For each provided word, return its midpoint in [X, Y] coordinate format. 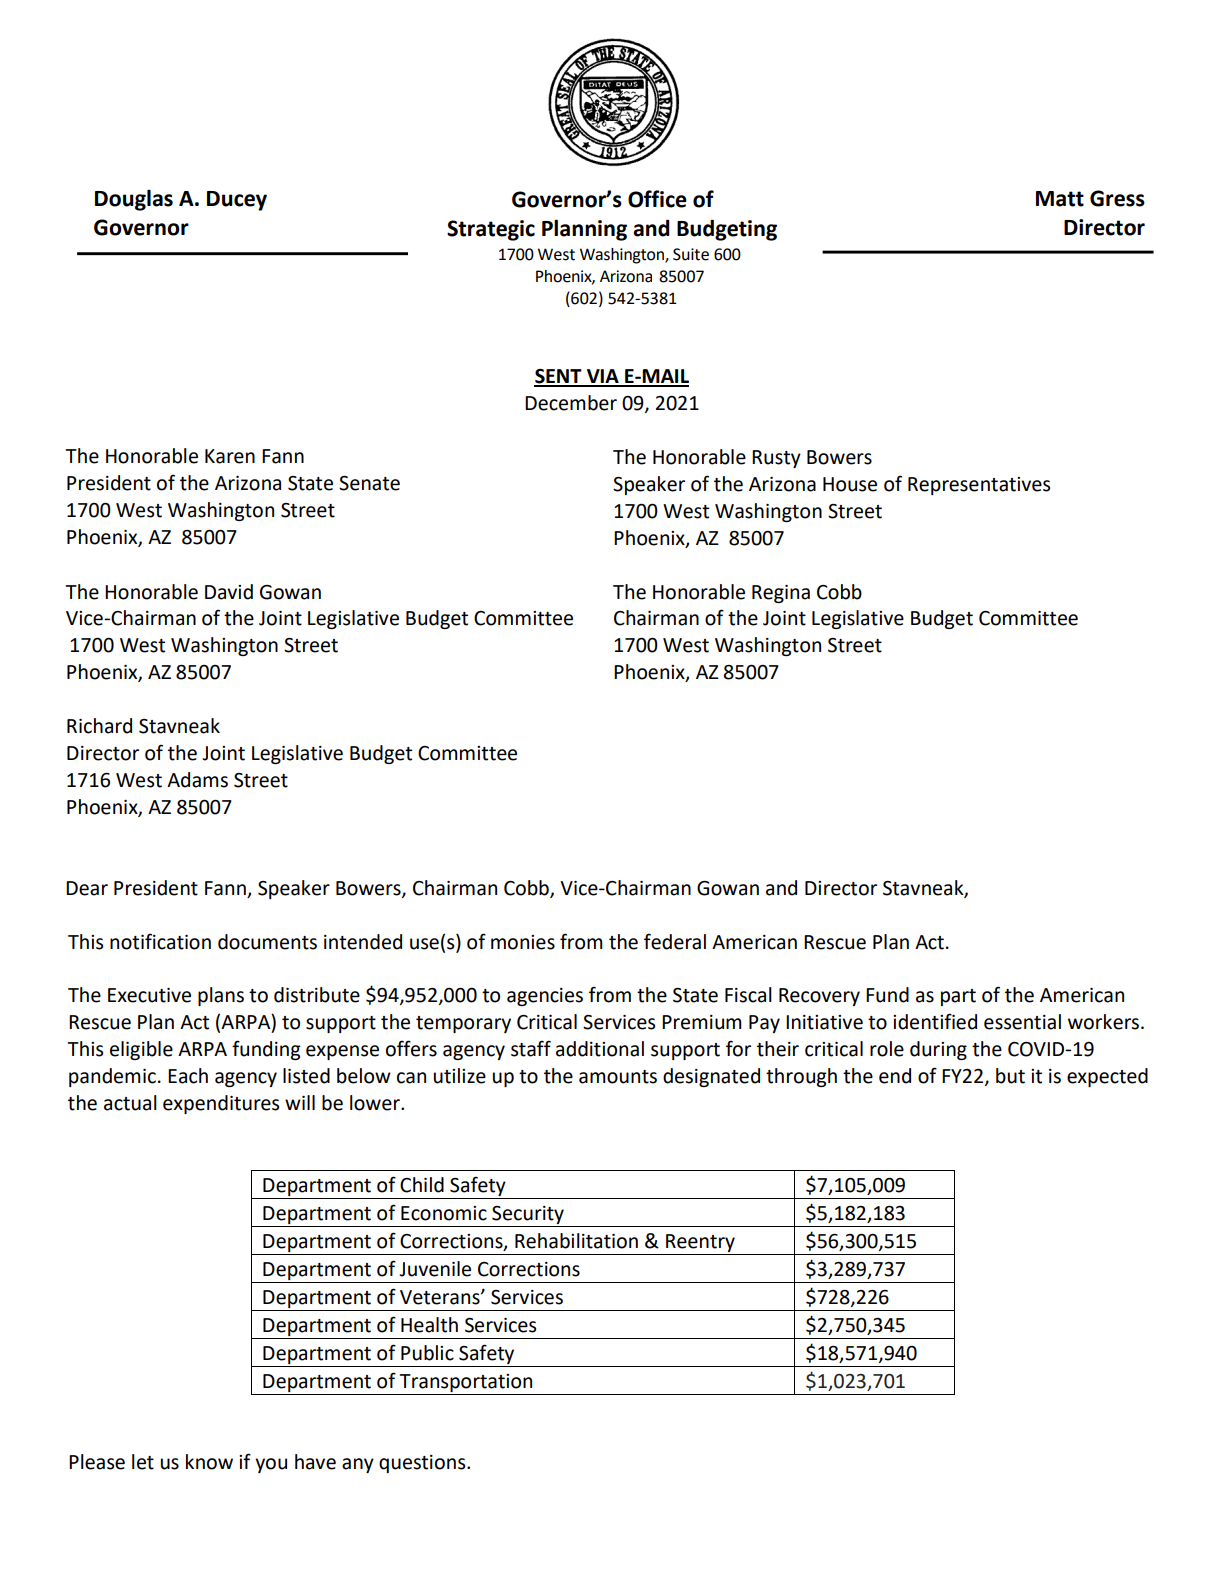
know [209, 1462]
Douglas [134, 200]
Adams [197, 780]
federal [675, 941]
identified [935, 1021]
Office [657, 199]
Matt [1060, 199]
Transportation [466, 1383]
